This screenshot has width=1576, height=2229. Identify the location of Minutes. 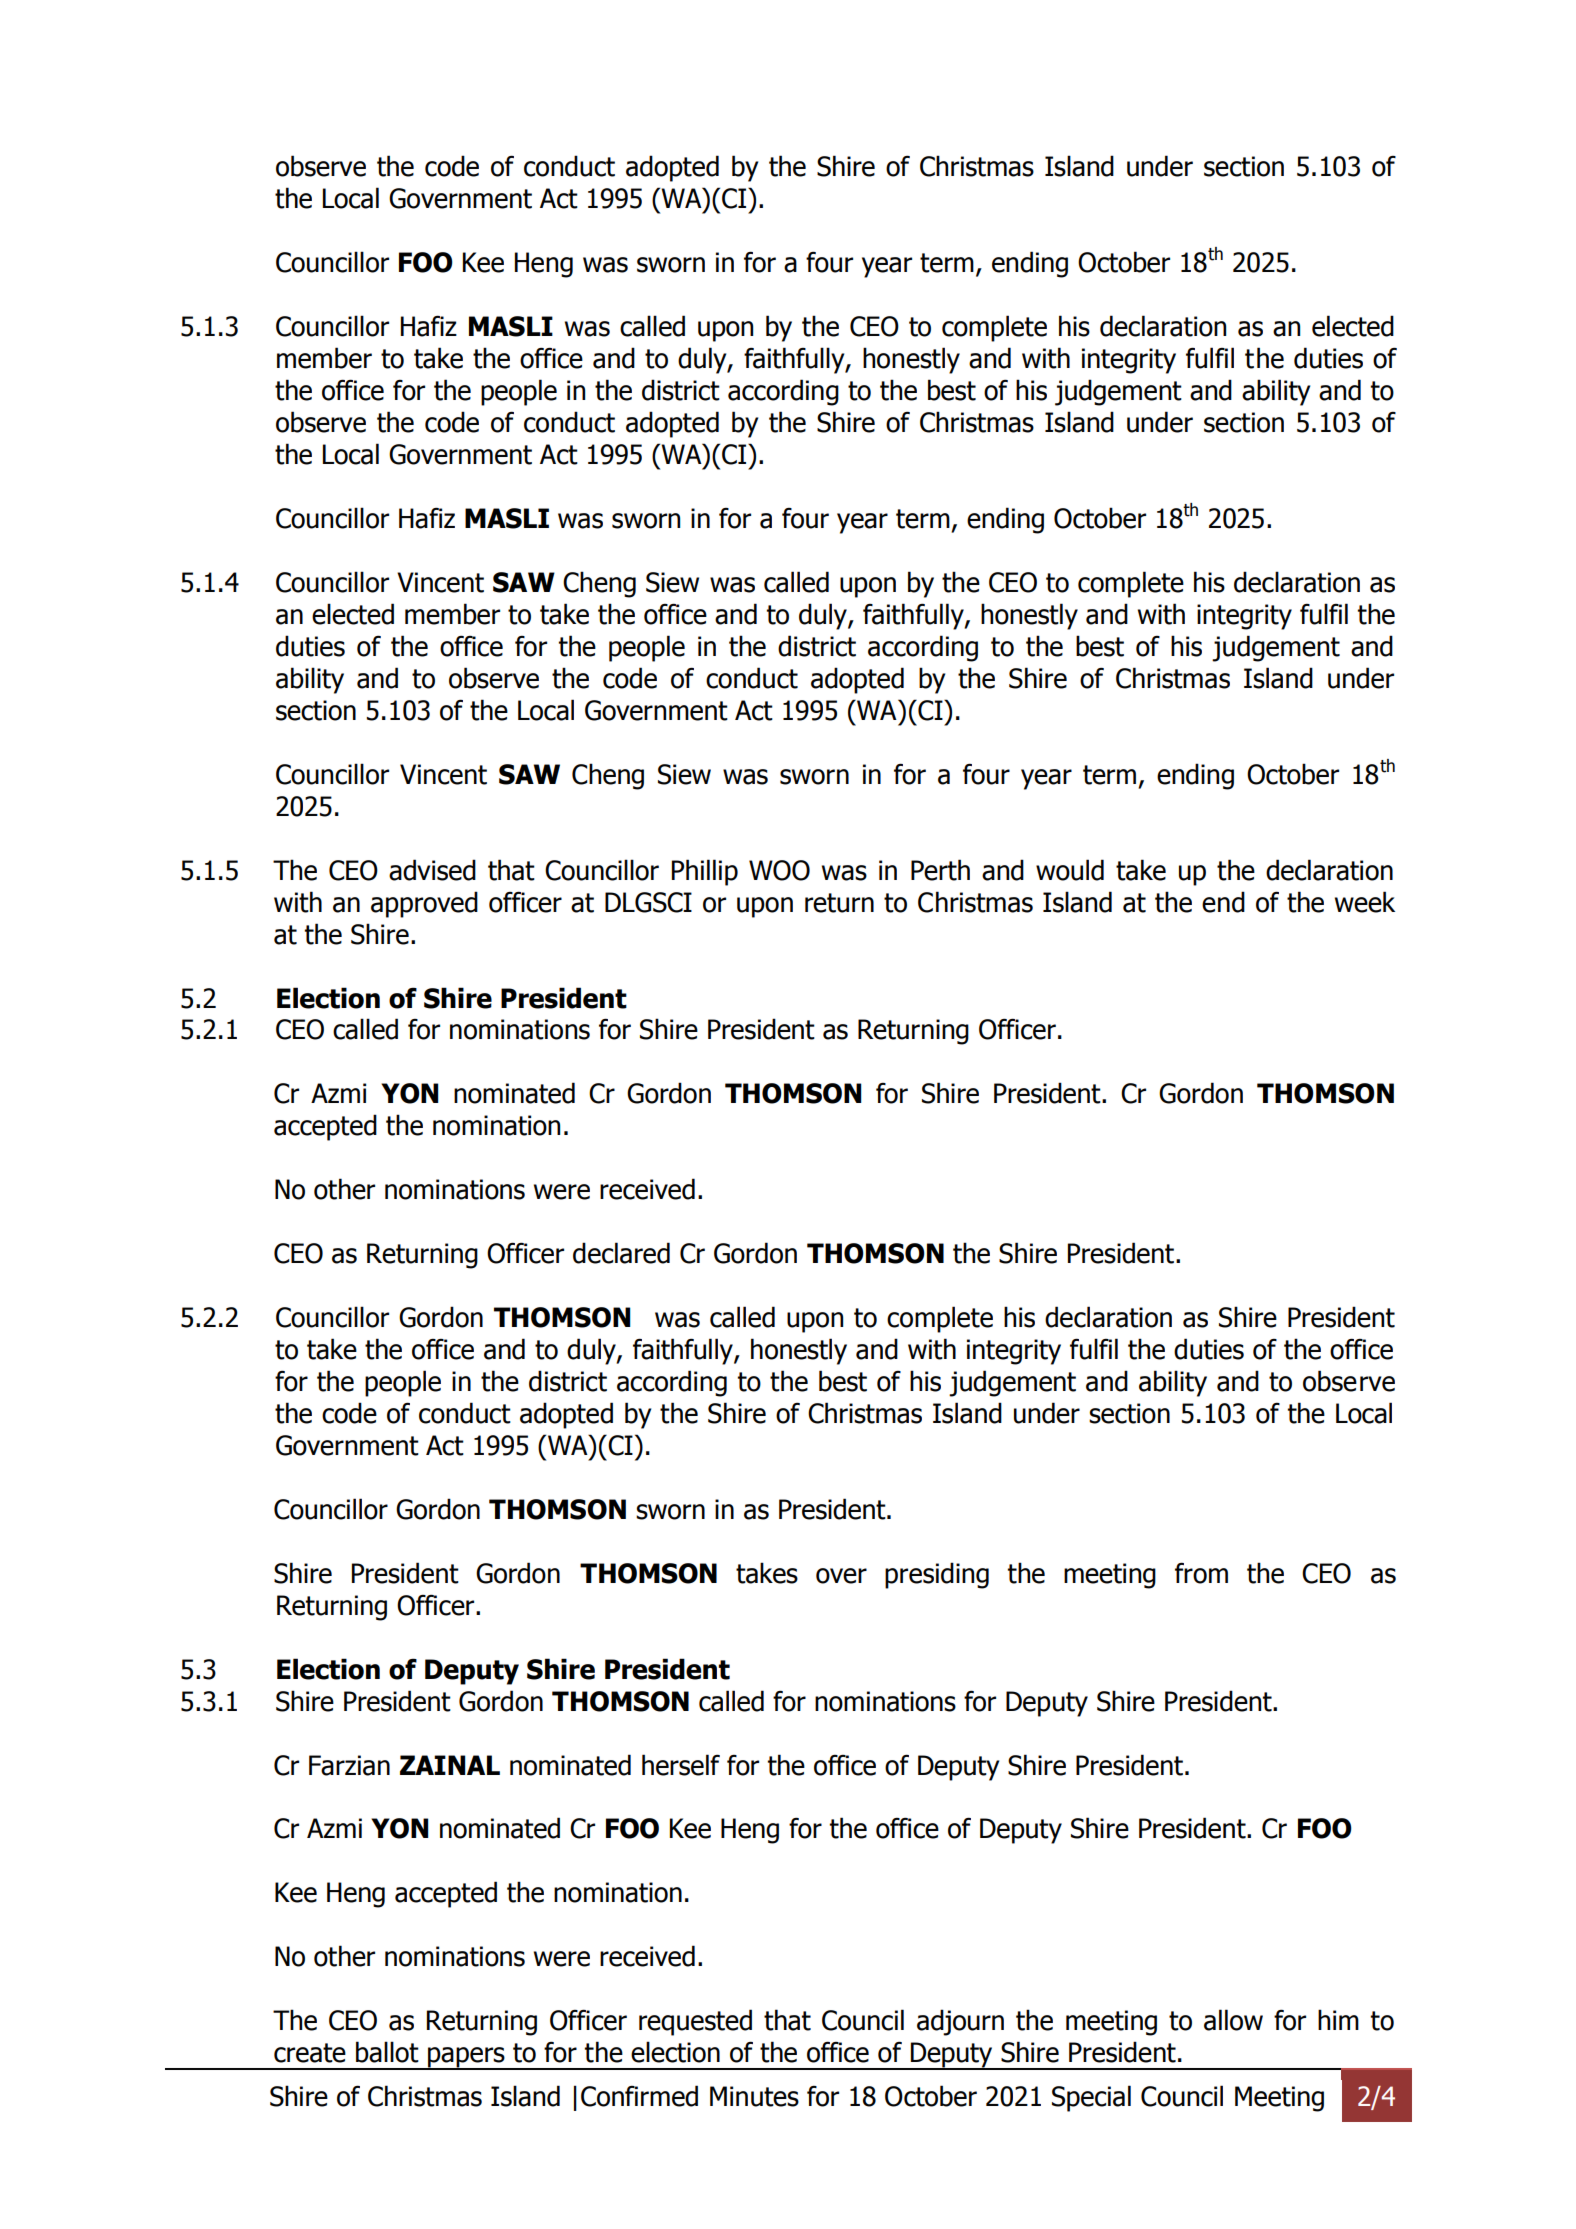
(754, 2096).
